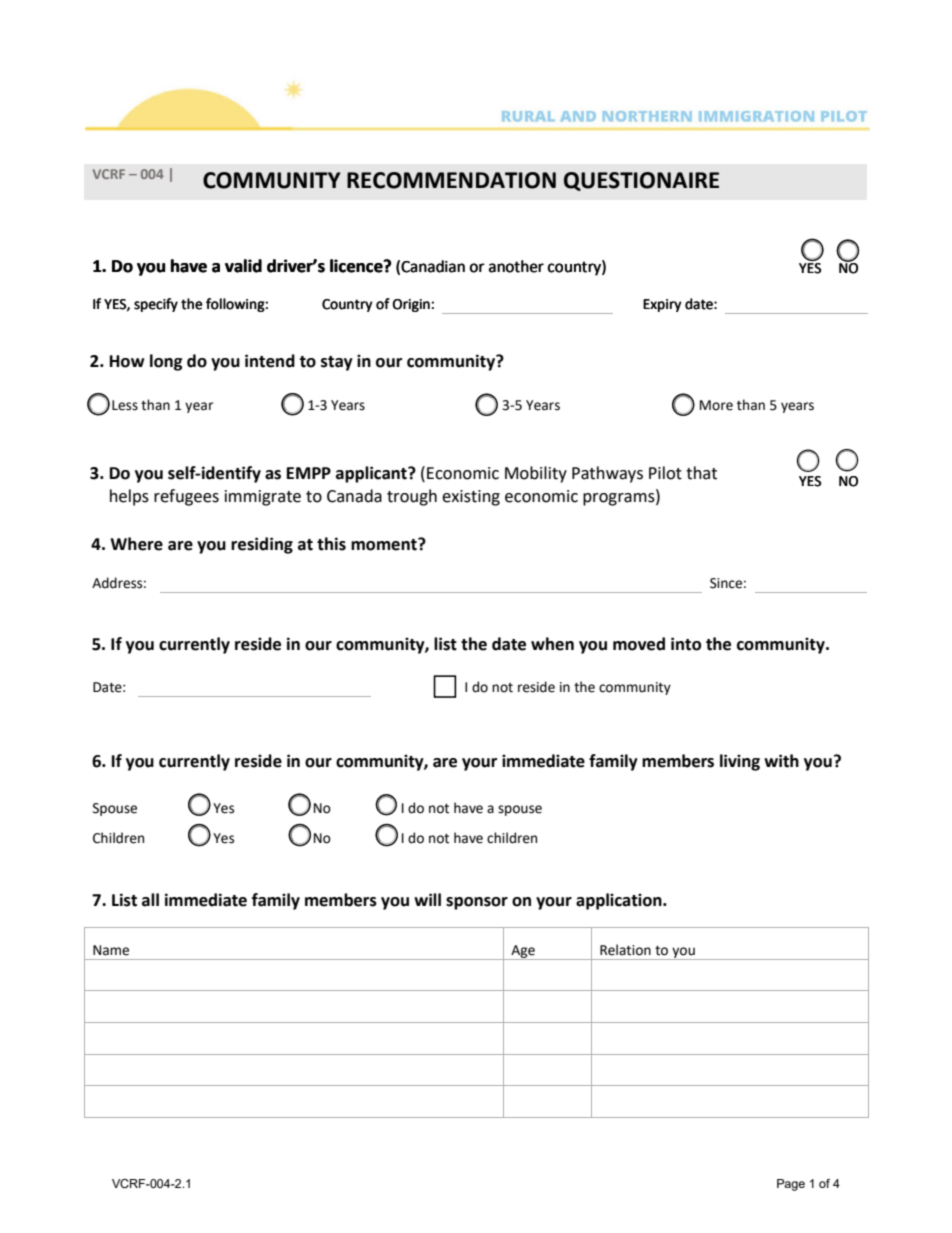 This document has height=1233, width=952. What do you see at coordinates (552, 644) in the document?
I see `when` at bounding box center [552, 644].
